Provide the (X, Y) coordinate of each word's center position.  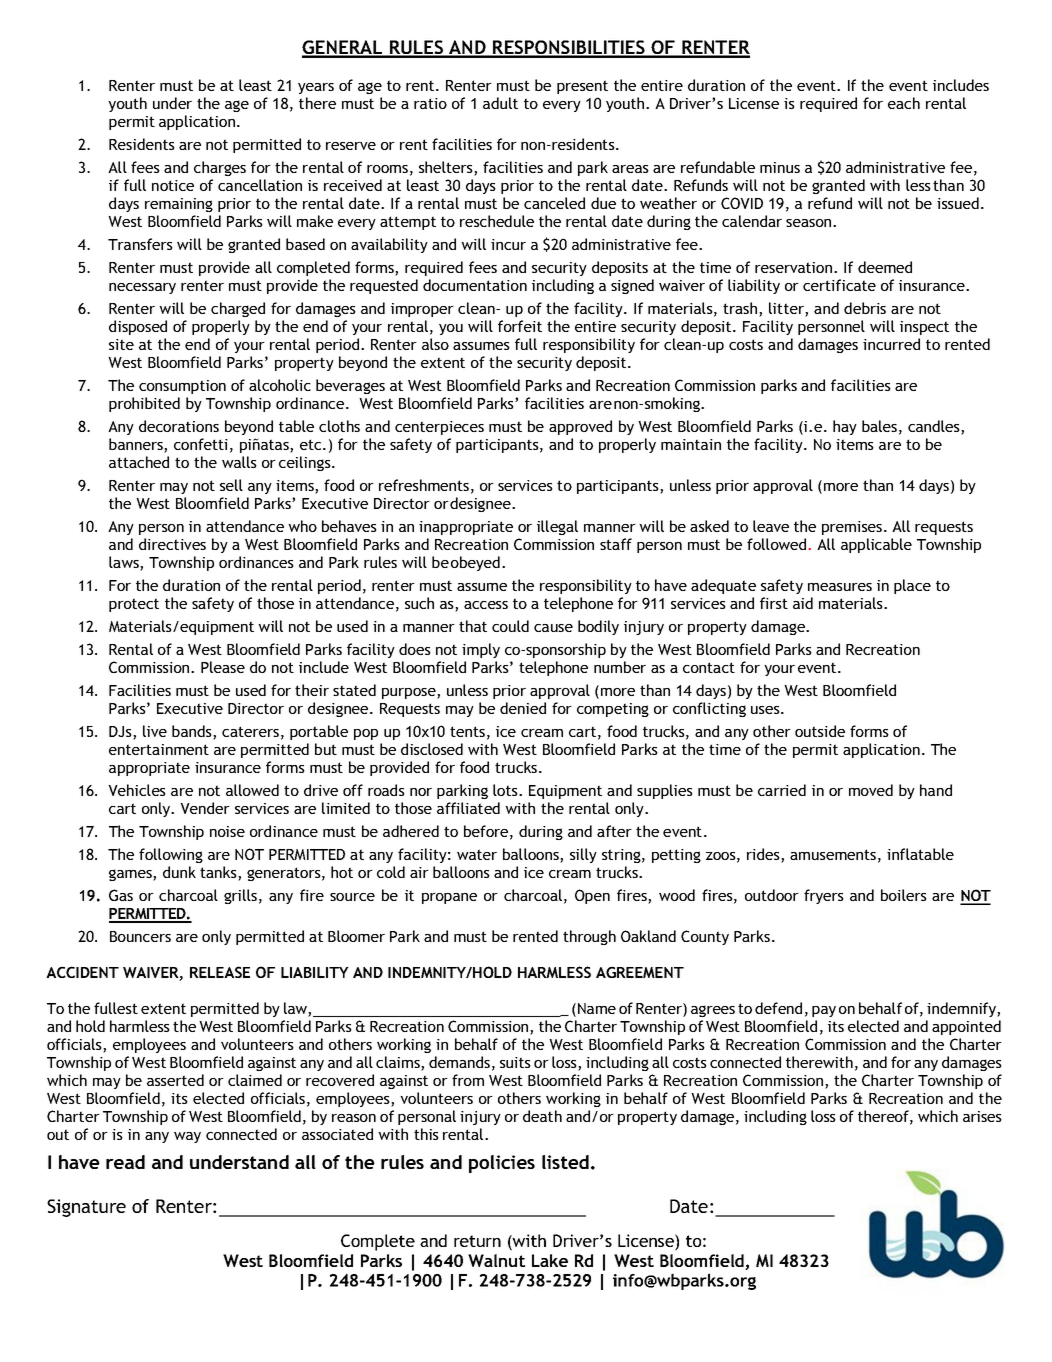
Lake (550, 1260)
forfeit (520, 326)
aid (803, 603)
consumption (182, 387)
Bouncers (140, 936)
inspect (924, 328)
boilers (904, 895)
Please (223, 667)
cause (553, 628)
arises (982, 1116)
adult (500, 103)
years (316, 88)
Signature (86, 1208)
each (904, 103)
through (589, 937)
